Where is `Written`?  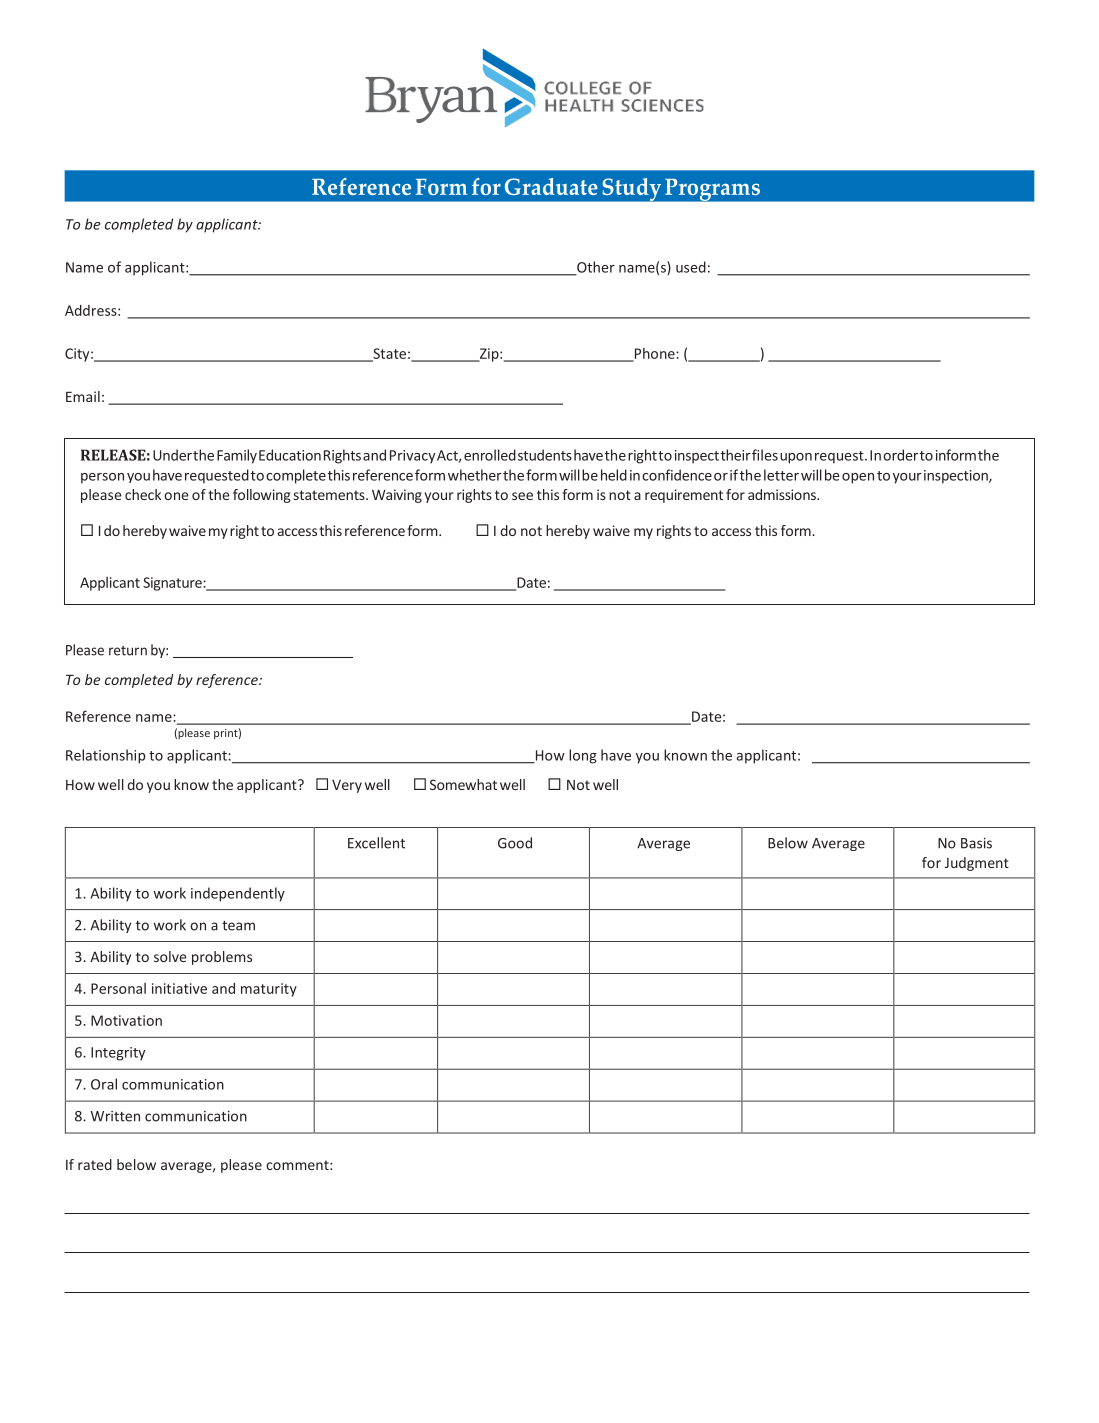 Written is located at coordinates (115, 1116).
